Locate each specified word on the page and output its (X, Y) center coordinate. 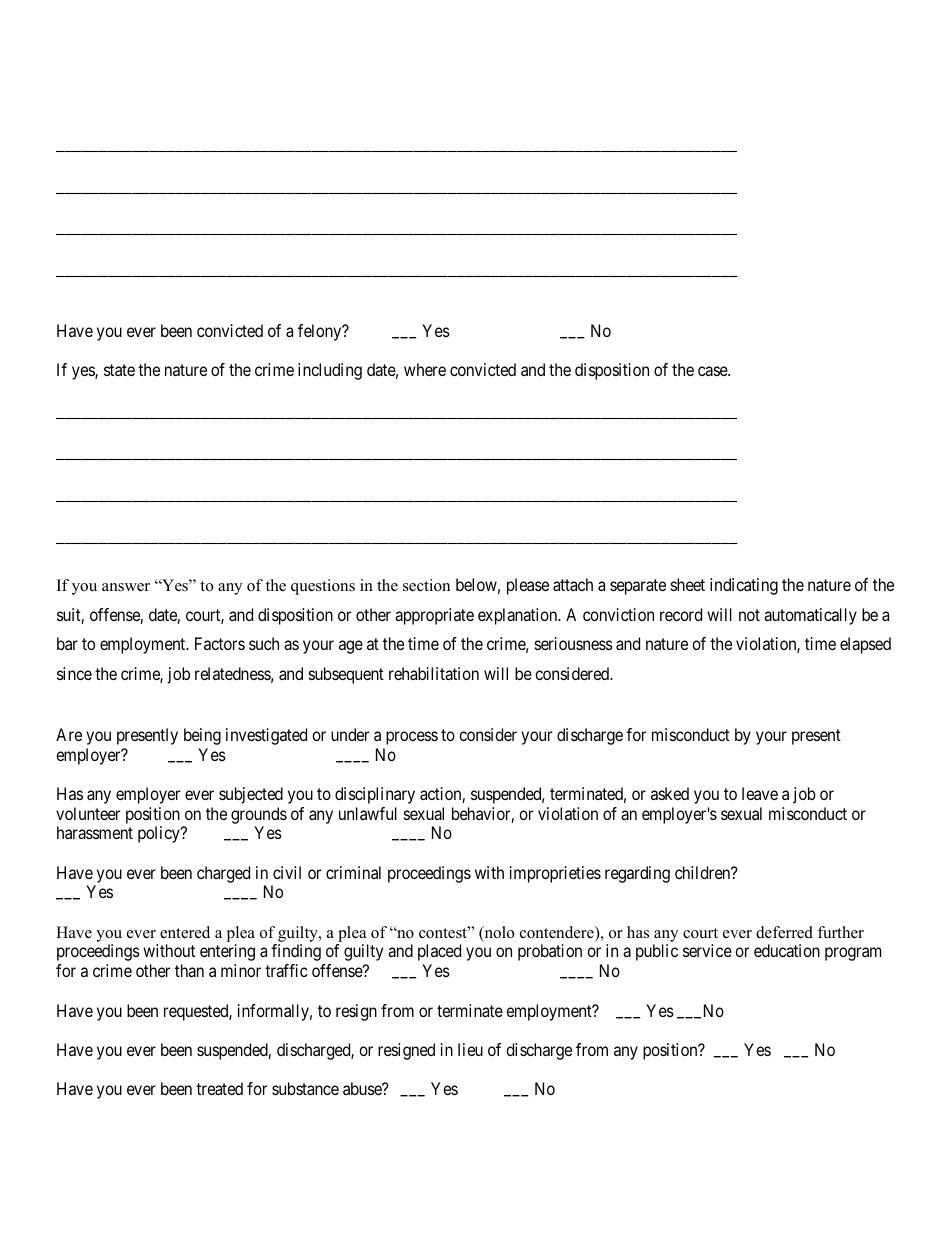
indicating (744, 586)
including (330, 371)
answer (126, 587)
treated (219, 1088)
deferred (784, 932)
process (412, 738)
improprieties (555, 874)
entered (185, 932)
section (426, 585)
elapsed (865, 645)
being (202, 736)
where (425, 369)
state (119, 370)
